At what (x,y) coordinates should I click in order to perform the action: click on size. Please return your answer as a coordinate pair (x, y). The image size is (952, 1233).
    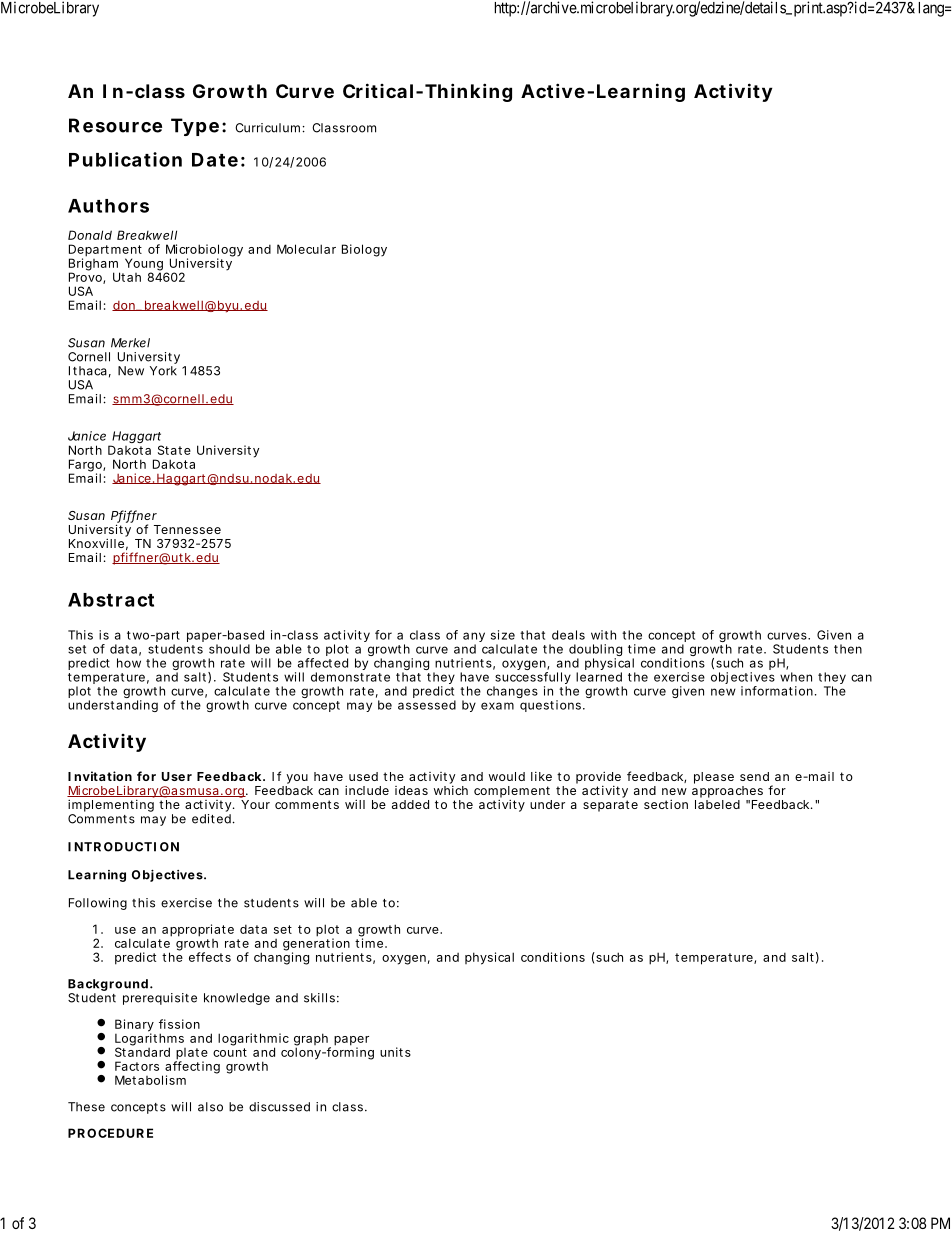
    Looking at the image, I should click on (503, 635).
